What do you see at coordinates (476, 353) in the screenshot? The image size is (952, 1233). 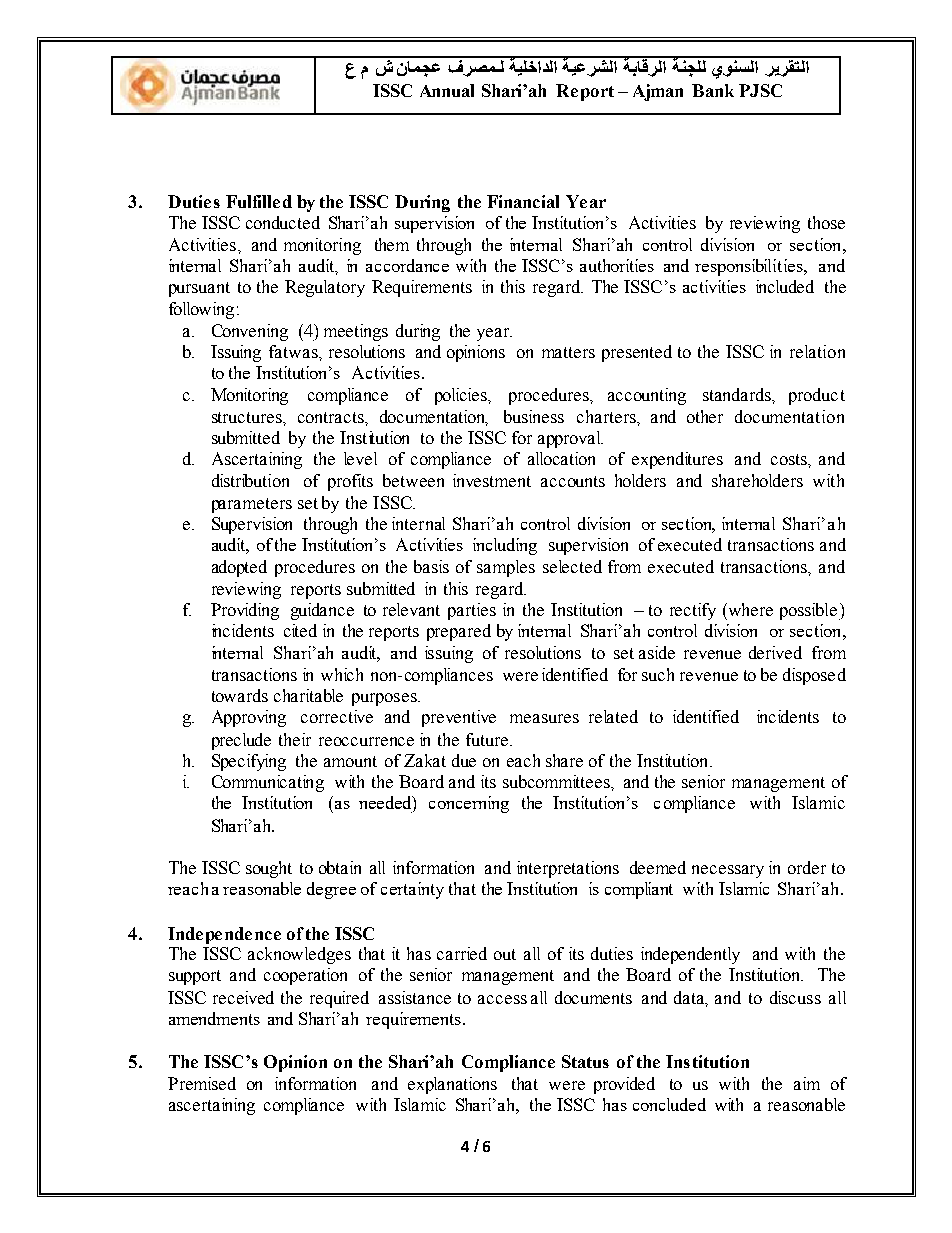 I see `opinions` at bounding box center [476, 353].
